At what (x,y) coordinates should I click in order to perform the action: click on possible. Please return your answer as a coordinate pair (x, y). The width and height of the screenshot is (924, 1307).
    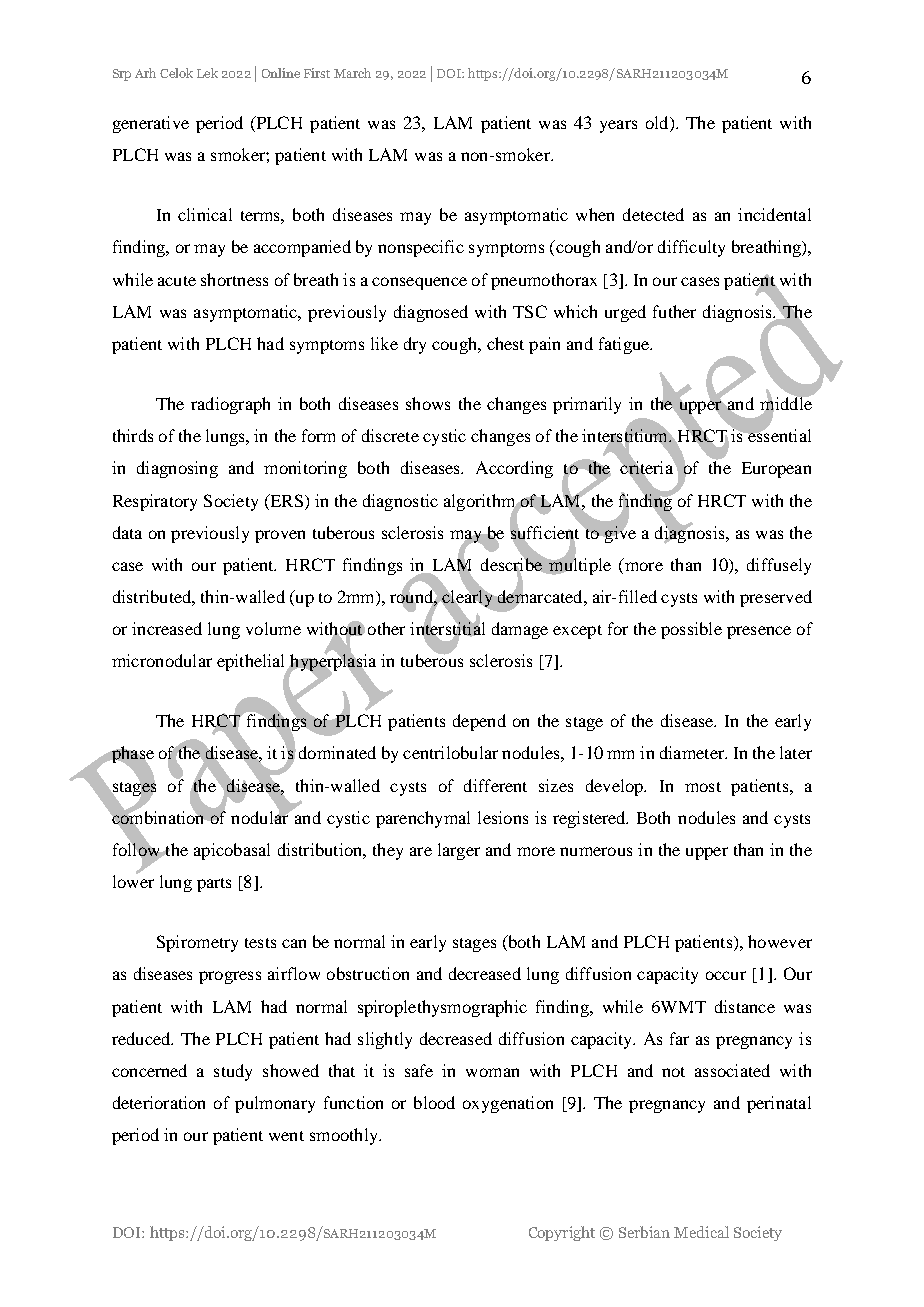
    Looking at the image, I should click on (691, 630).
